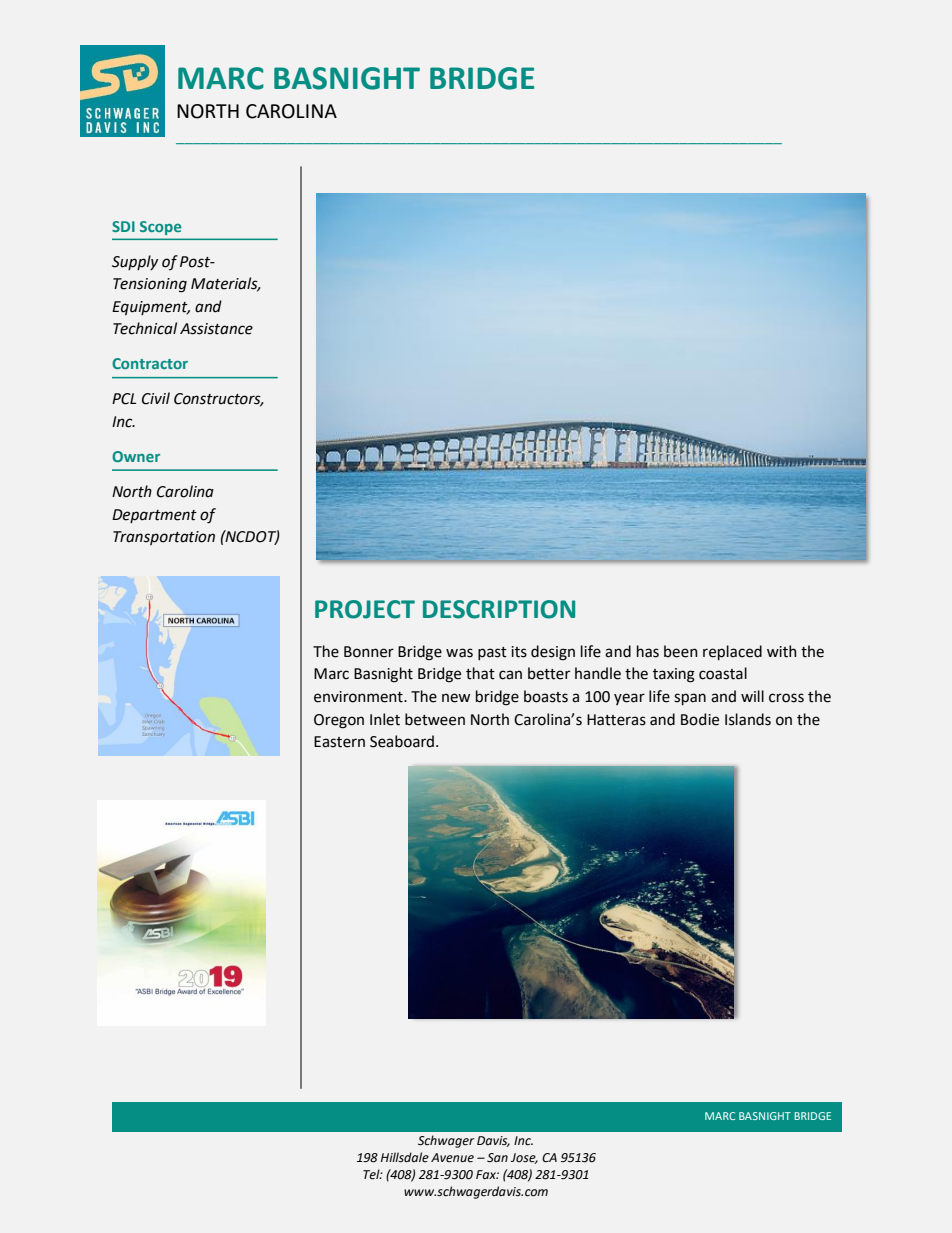 This screenshot has height=1233, width=952. Describe the element at coordinates (456, 698) in the screenshot. I see `new` at that location.
